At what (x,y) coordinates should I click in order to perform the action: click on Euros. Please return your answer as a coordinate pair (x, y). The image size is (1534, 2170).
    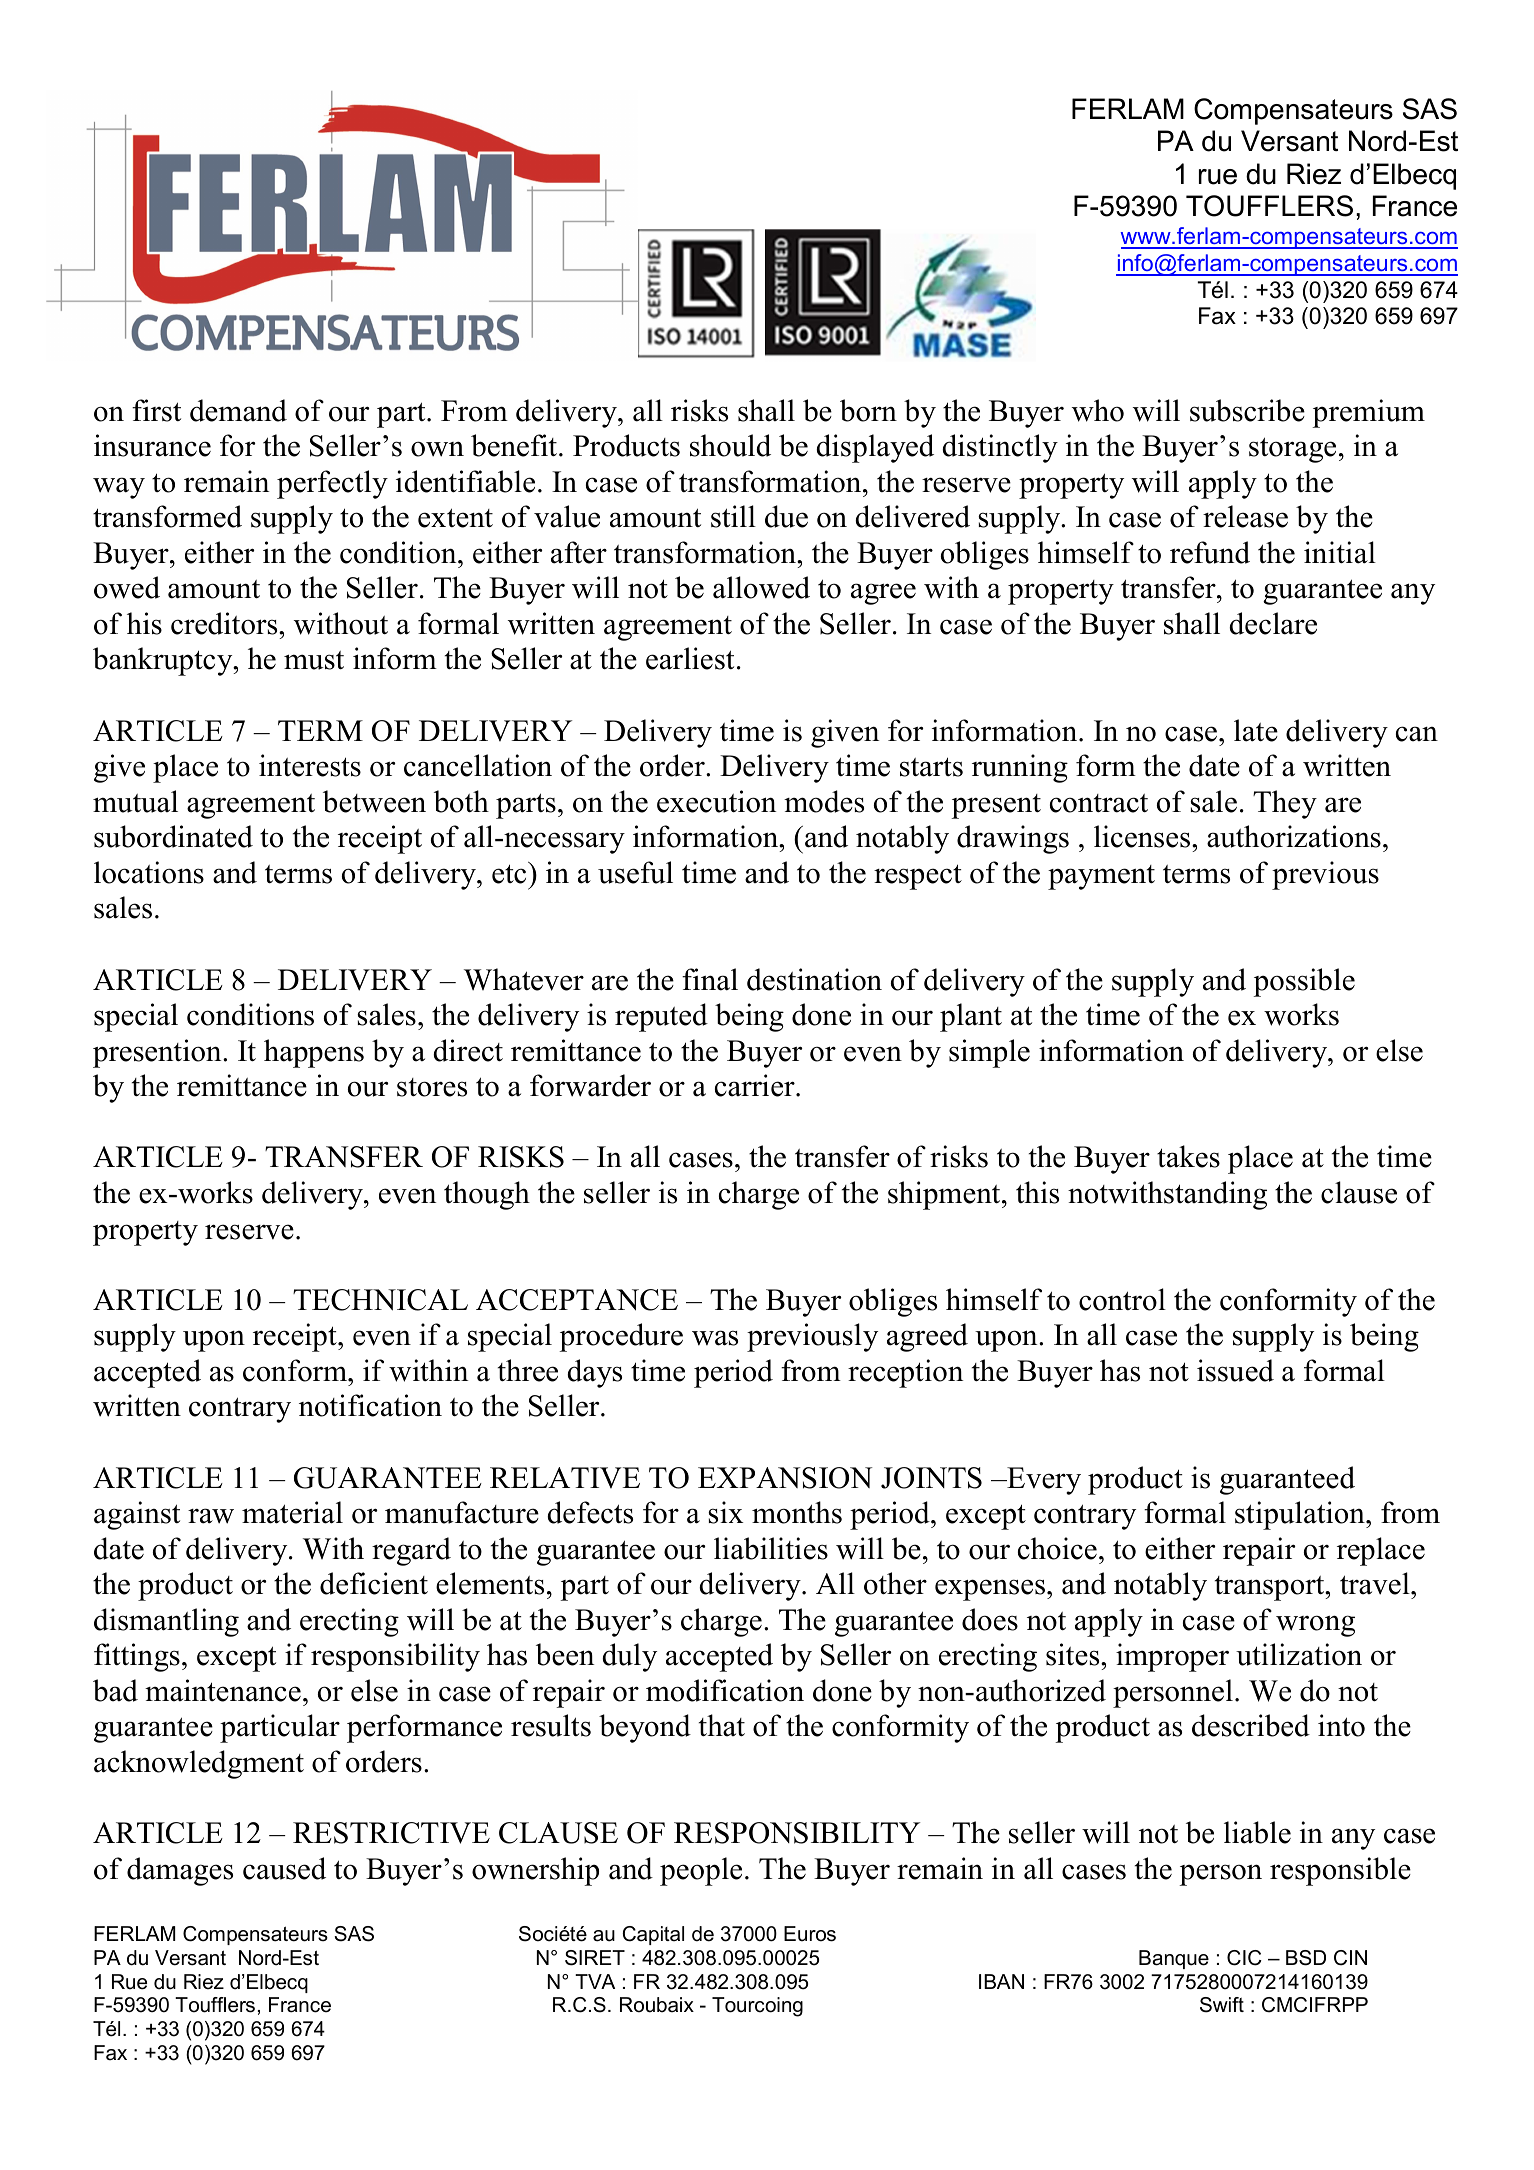
    Looking at the image, I should click on (810, 1934).
